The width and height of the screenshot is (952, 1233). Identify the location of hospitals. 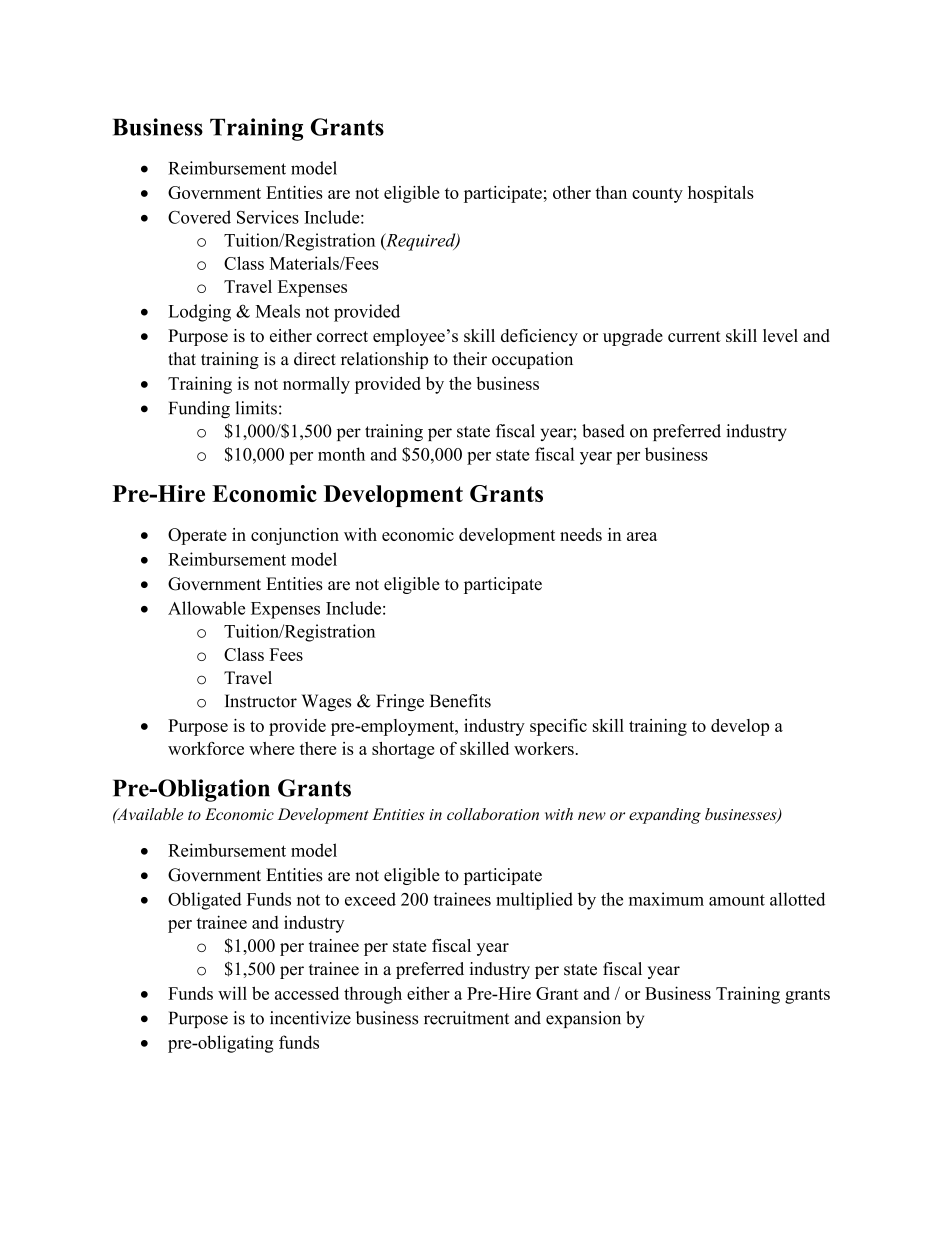
(721, 194).
